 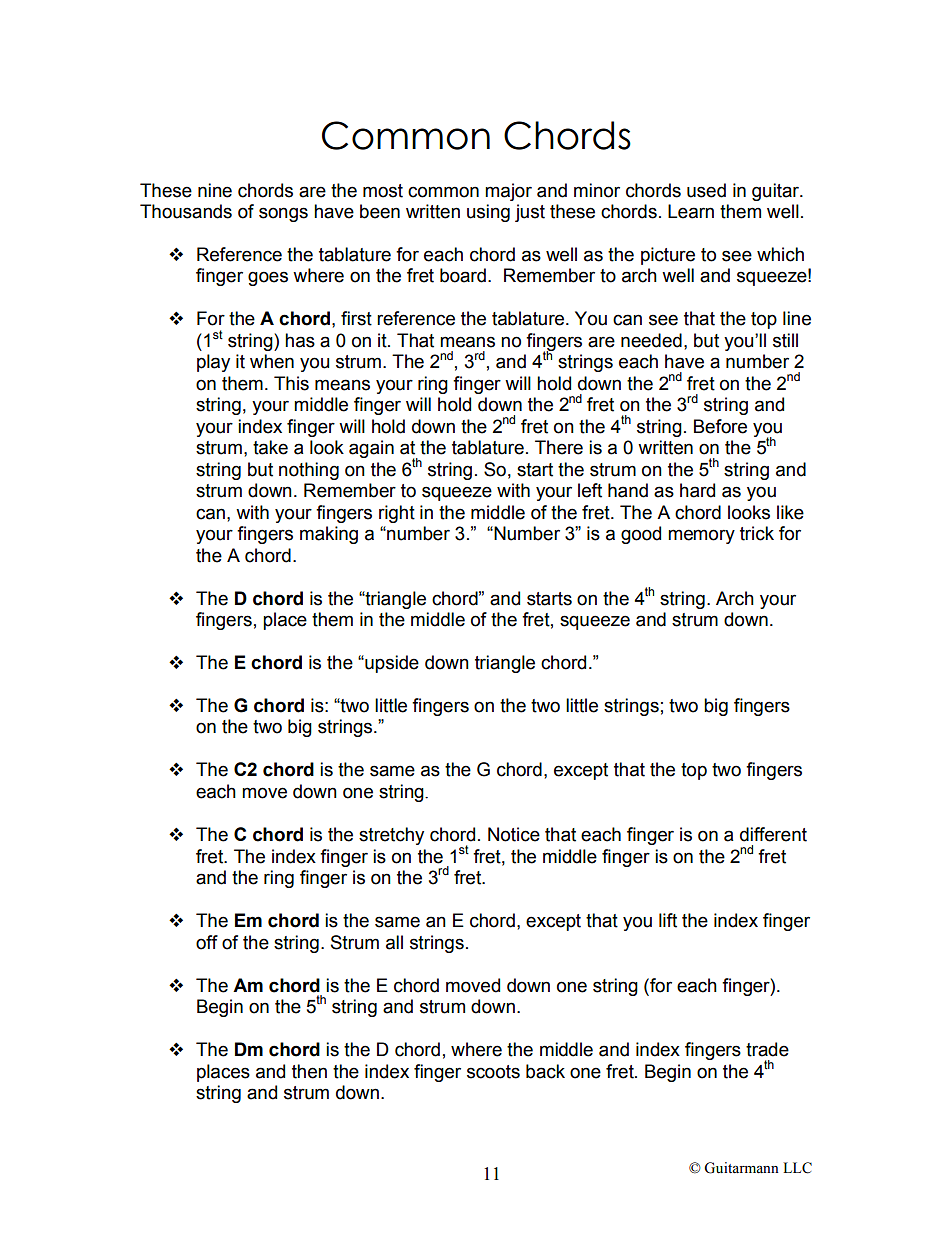 I want to click on Learn, so click(x=691, y=211).
